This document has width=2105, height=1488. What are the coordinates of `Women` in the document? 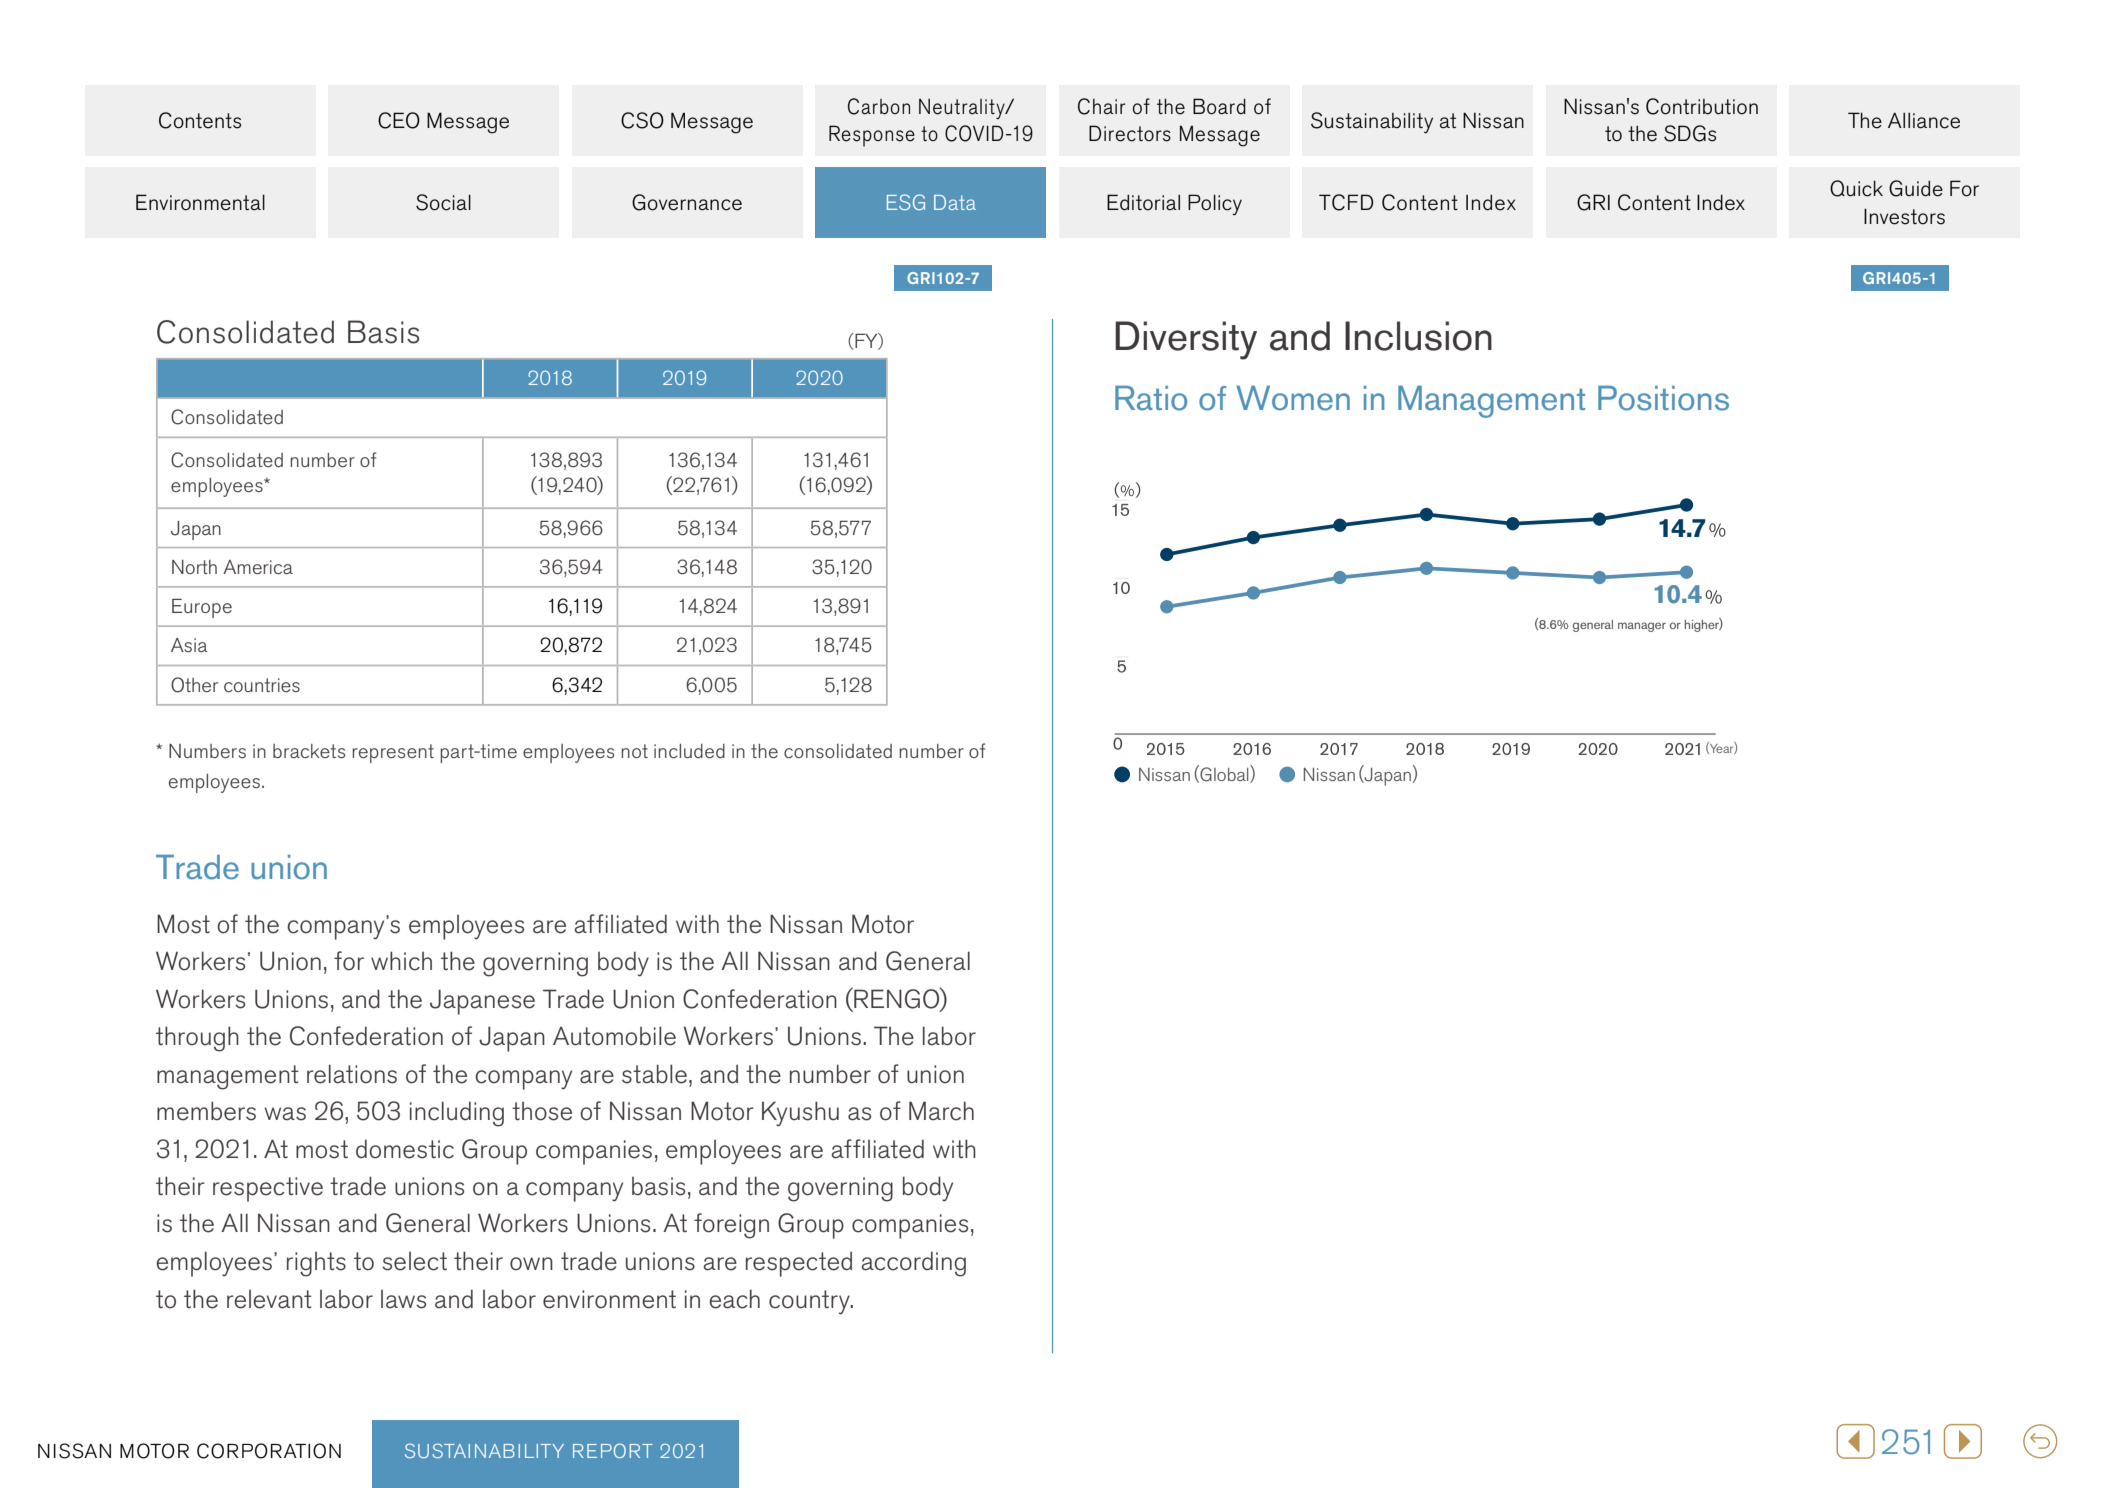 It's located at (1293, 398).
